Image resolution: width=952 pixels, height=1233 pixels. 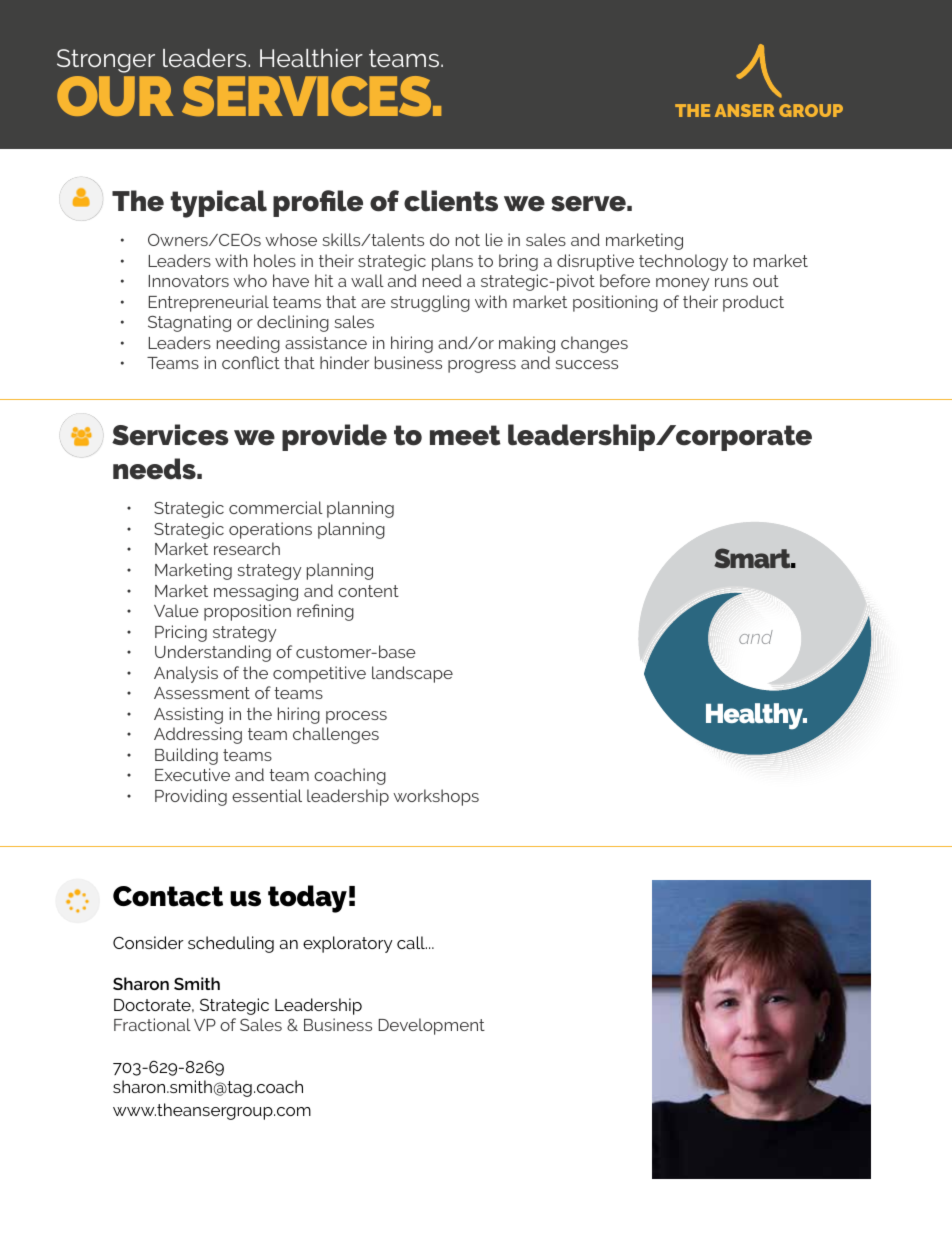 What do you see at coordinates (682, 284) in the screenshot?
I see `money` at bounding box center [682, 284].
